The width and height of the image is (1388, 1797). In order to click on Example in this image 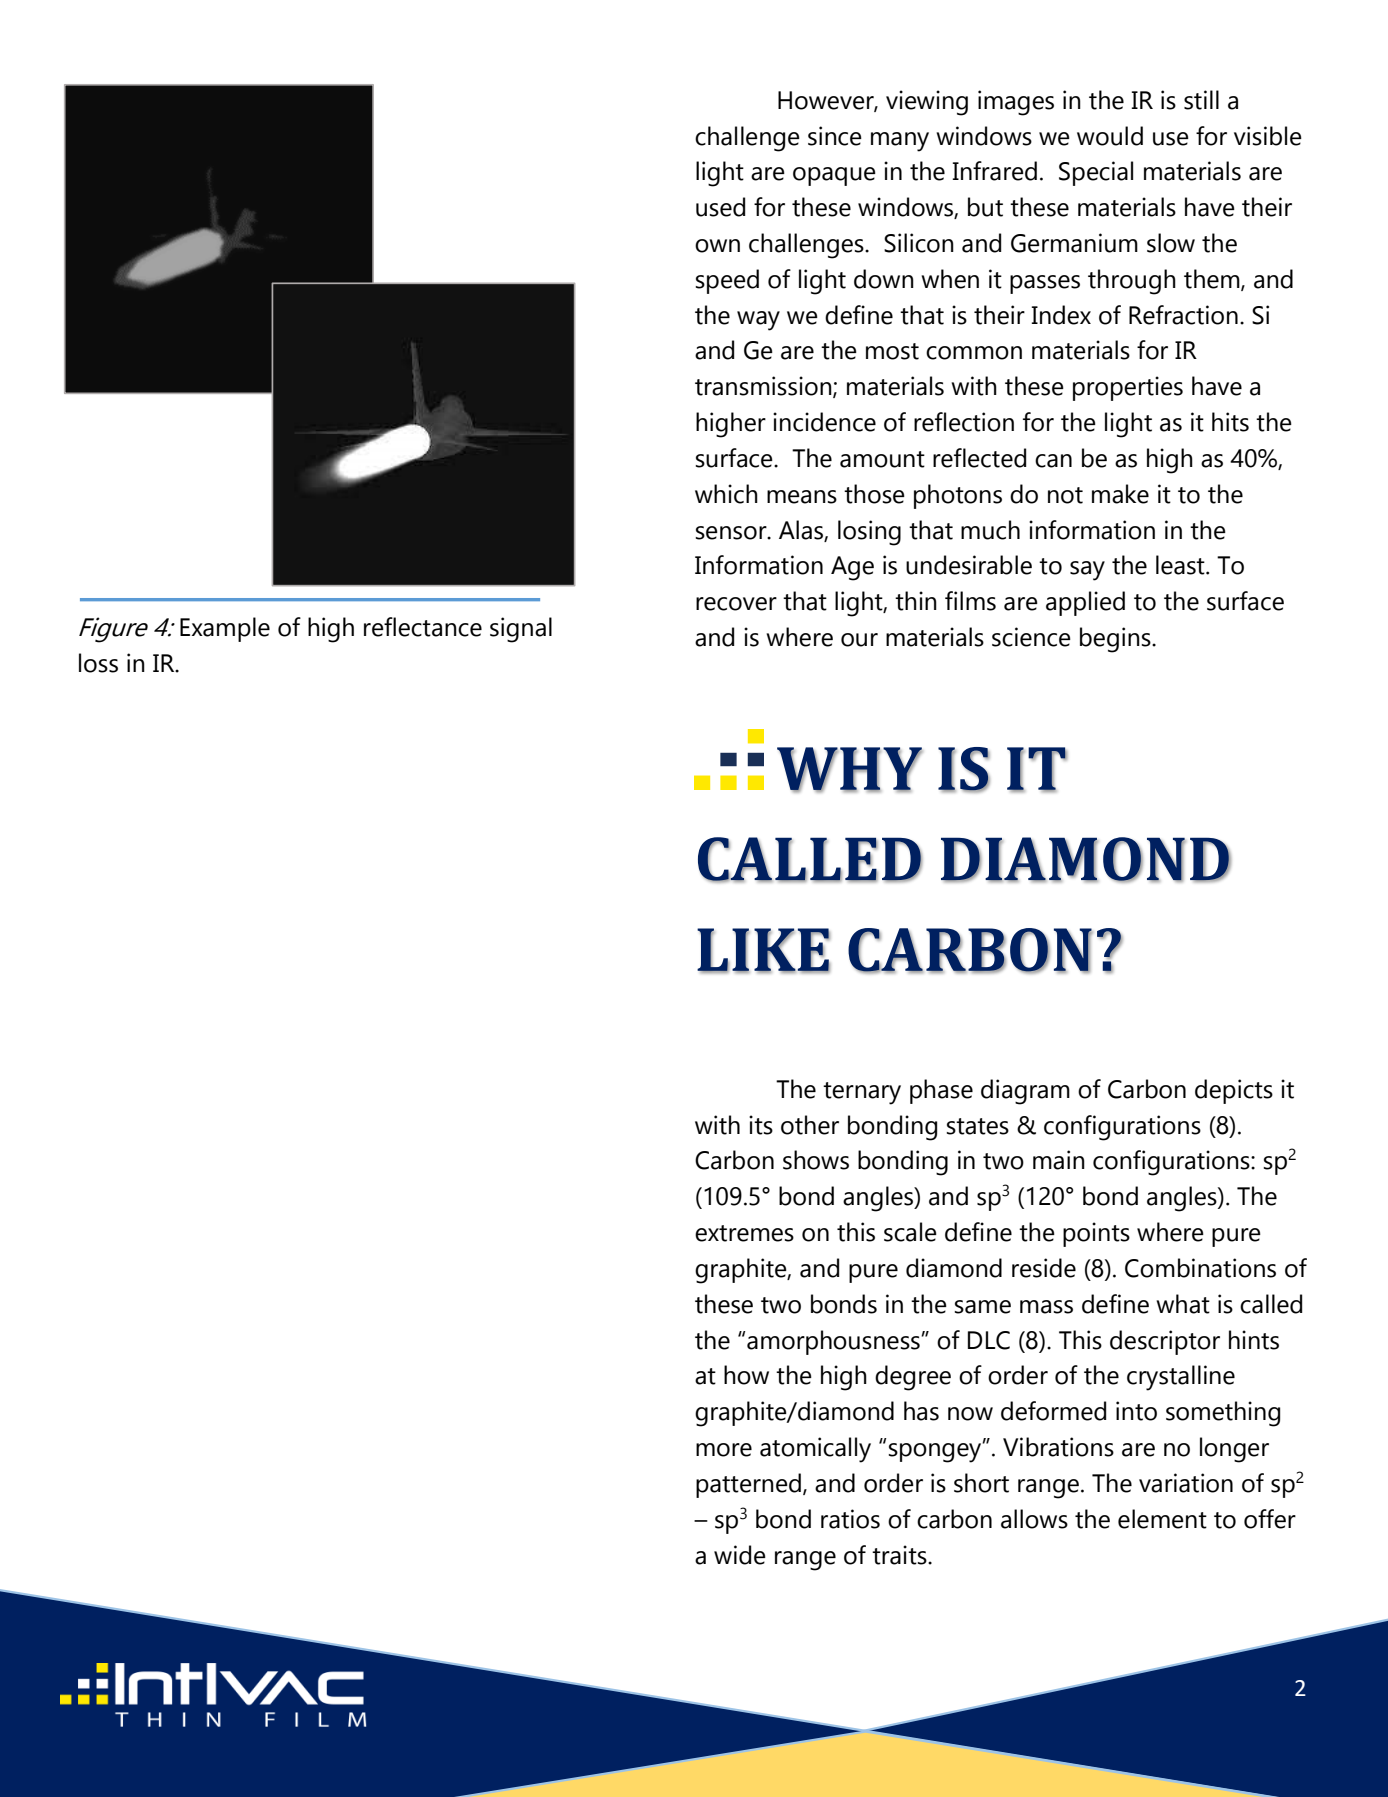, I will do `click(225, 629)`.
